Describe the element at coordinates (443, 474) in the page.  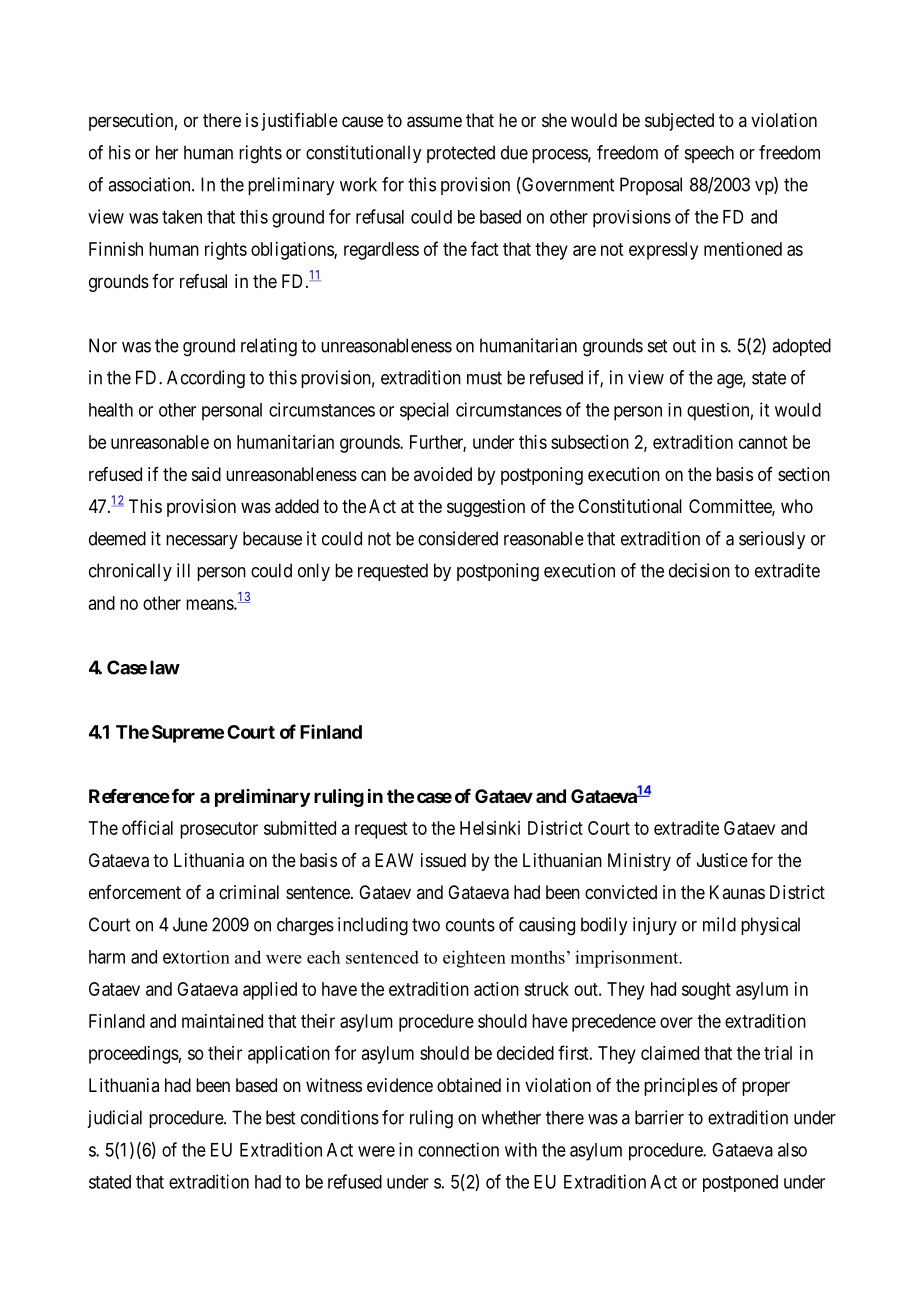
I see `avoided` at that location.
